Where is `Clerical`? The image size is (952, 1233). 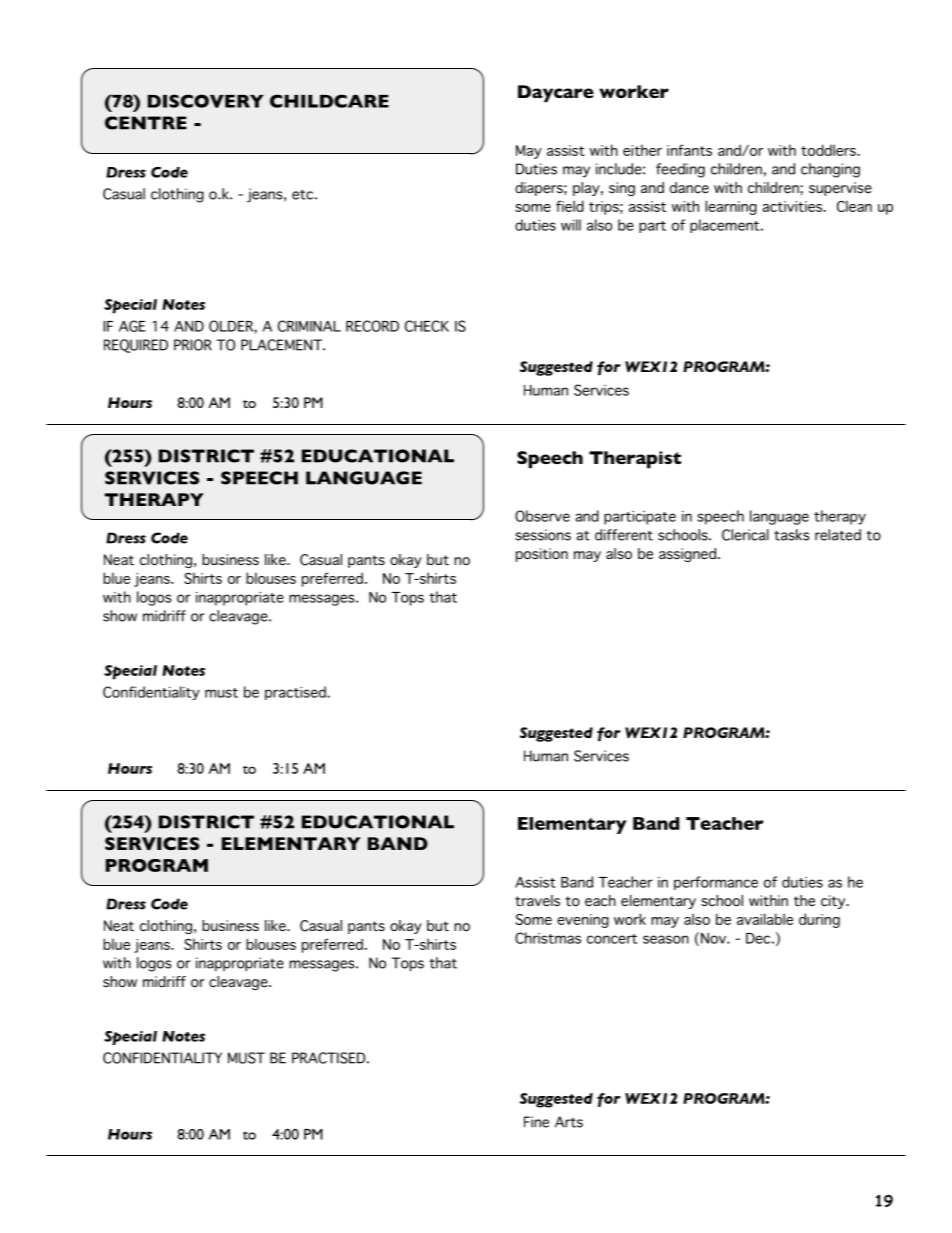
Clerical is located at coordinates (745, 535).
